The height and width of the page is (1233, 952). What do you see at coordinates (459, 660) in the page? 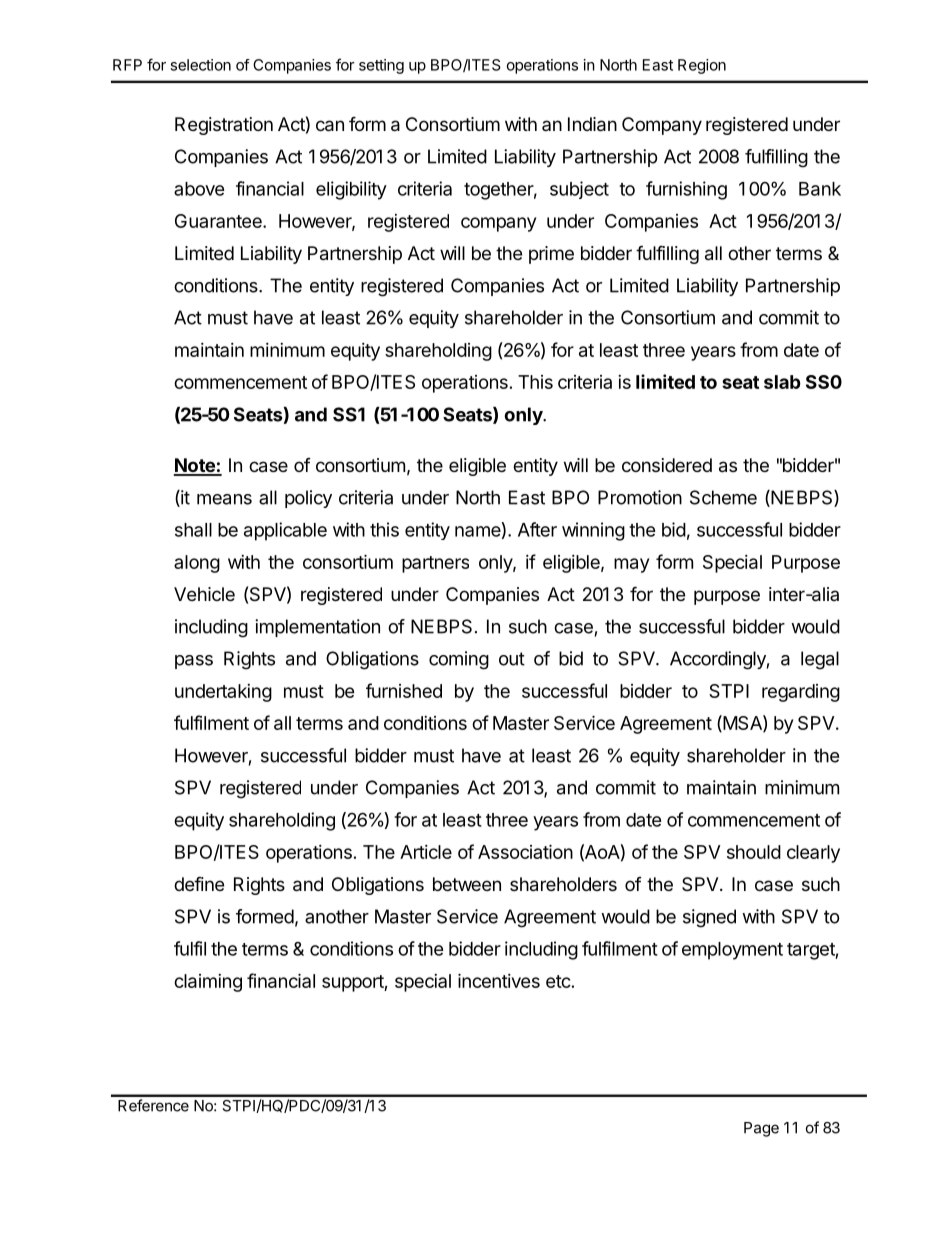
I see `coming` at bounding box center [459, 660].
